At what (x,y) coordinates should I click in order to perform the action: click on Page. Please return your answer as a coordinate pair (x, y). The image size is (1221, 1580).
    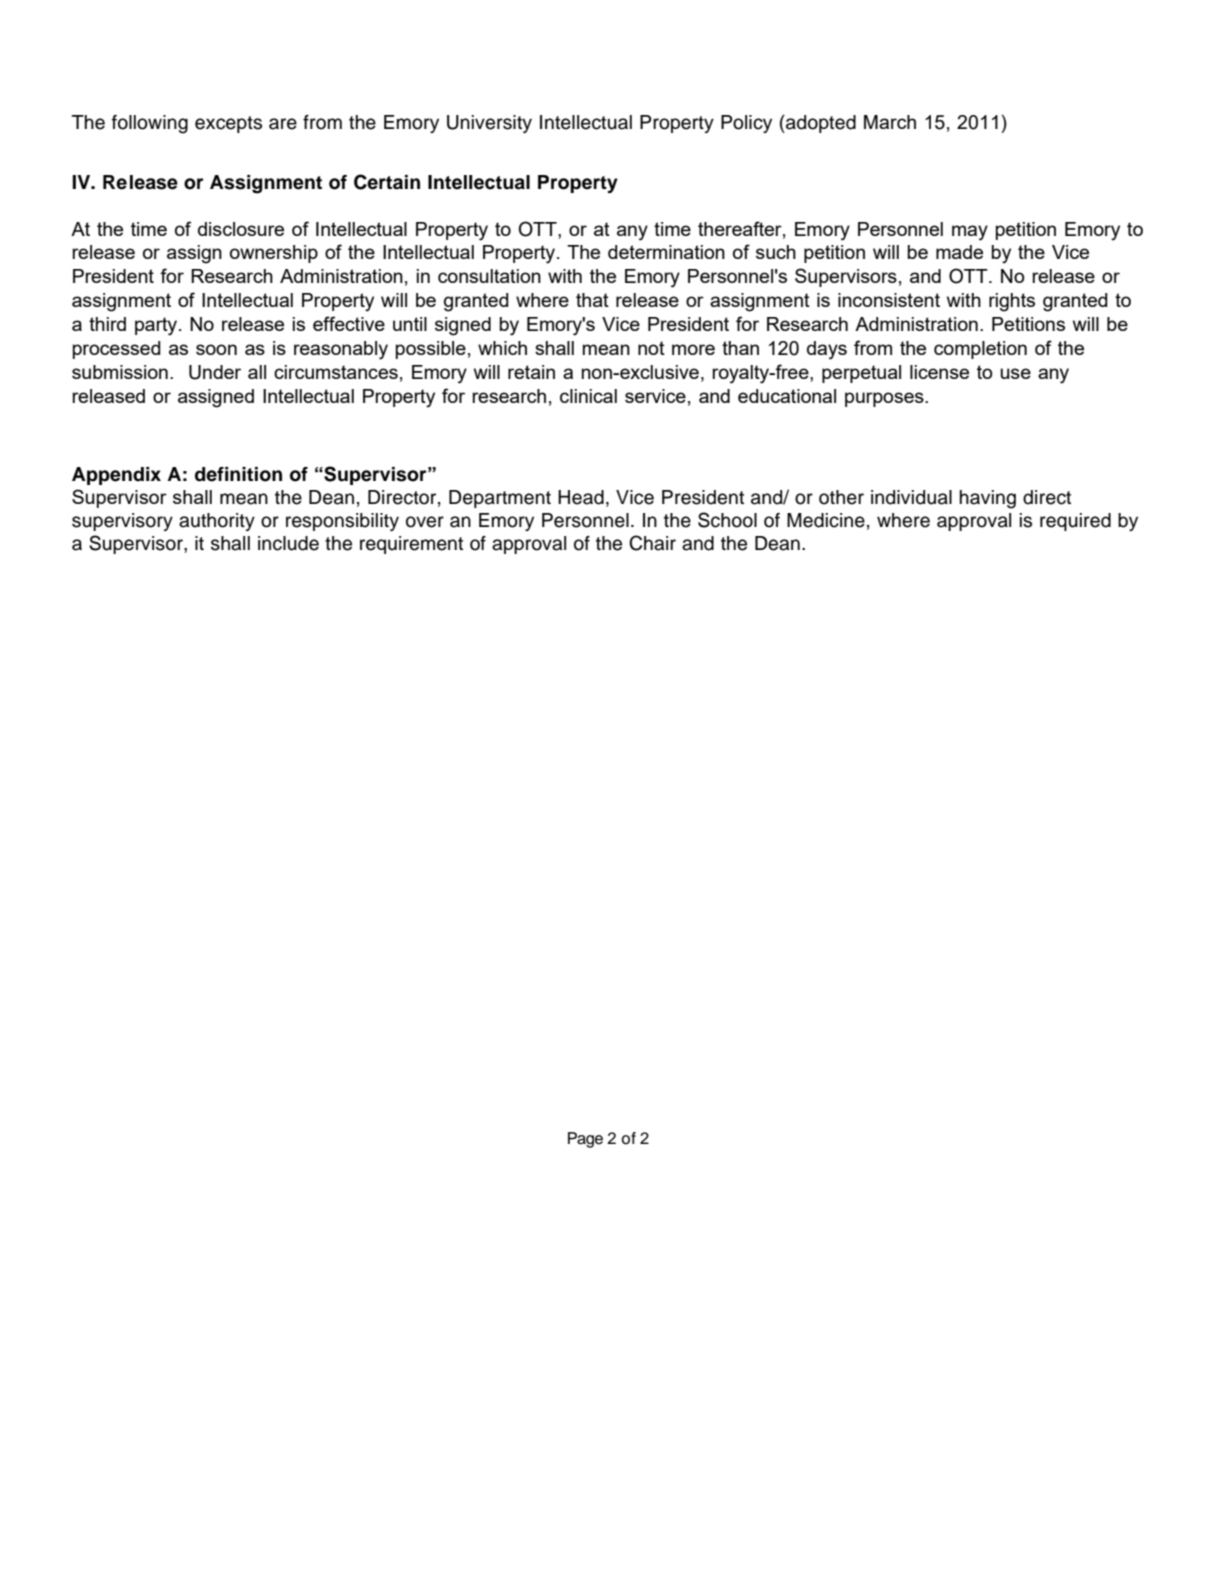
    Looking at the image, I should click on (585, 1140).
